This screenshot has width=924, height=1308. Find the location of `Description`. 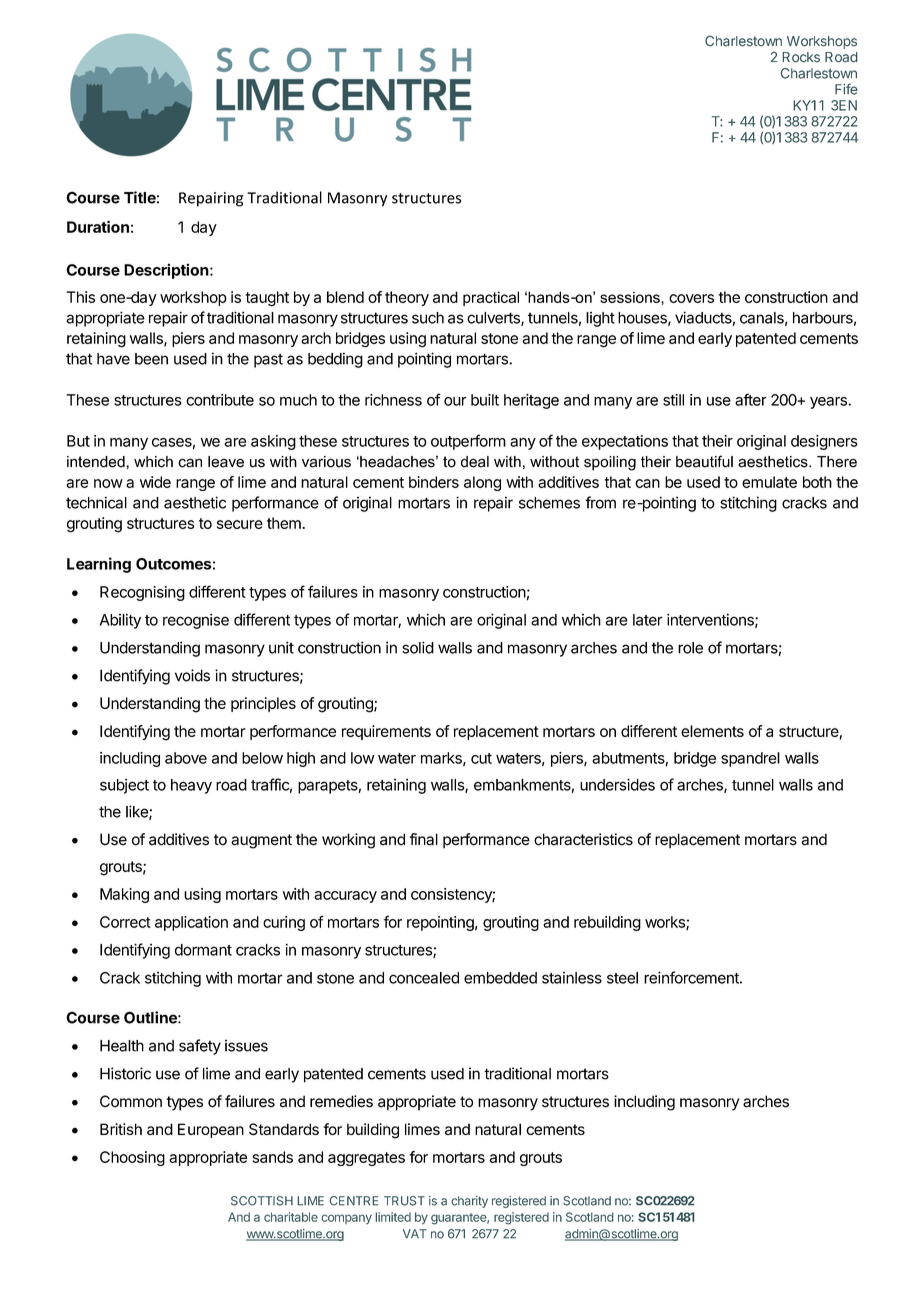

Description is located at coordinates (166, 271).
